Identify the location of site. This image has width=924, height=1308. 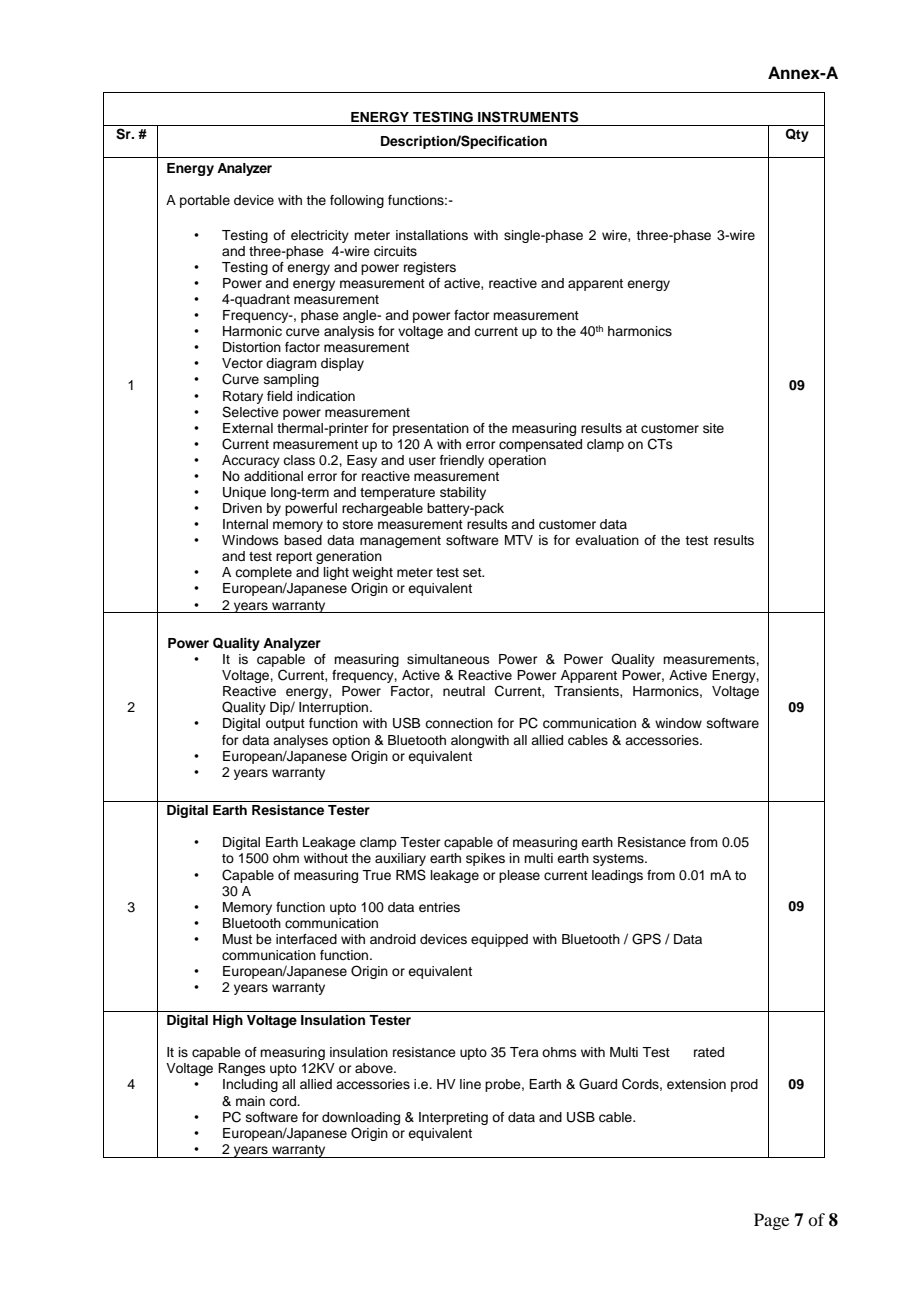
(713, 428).
